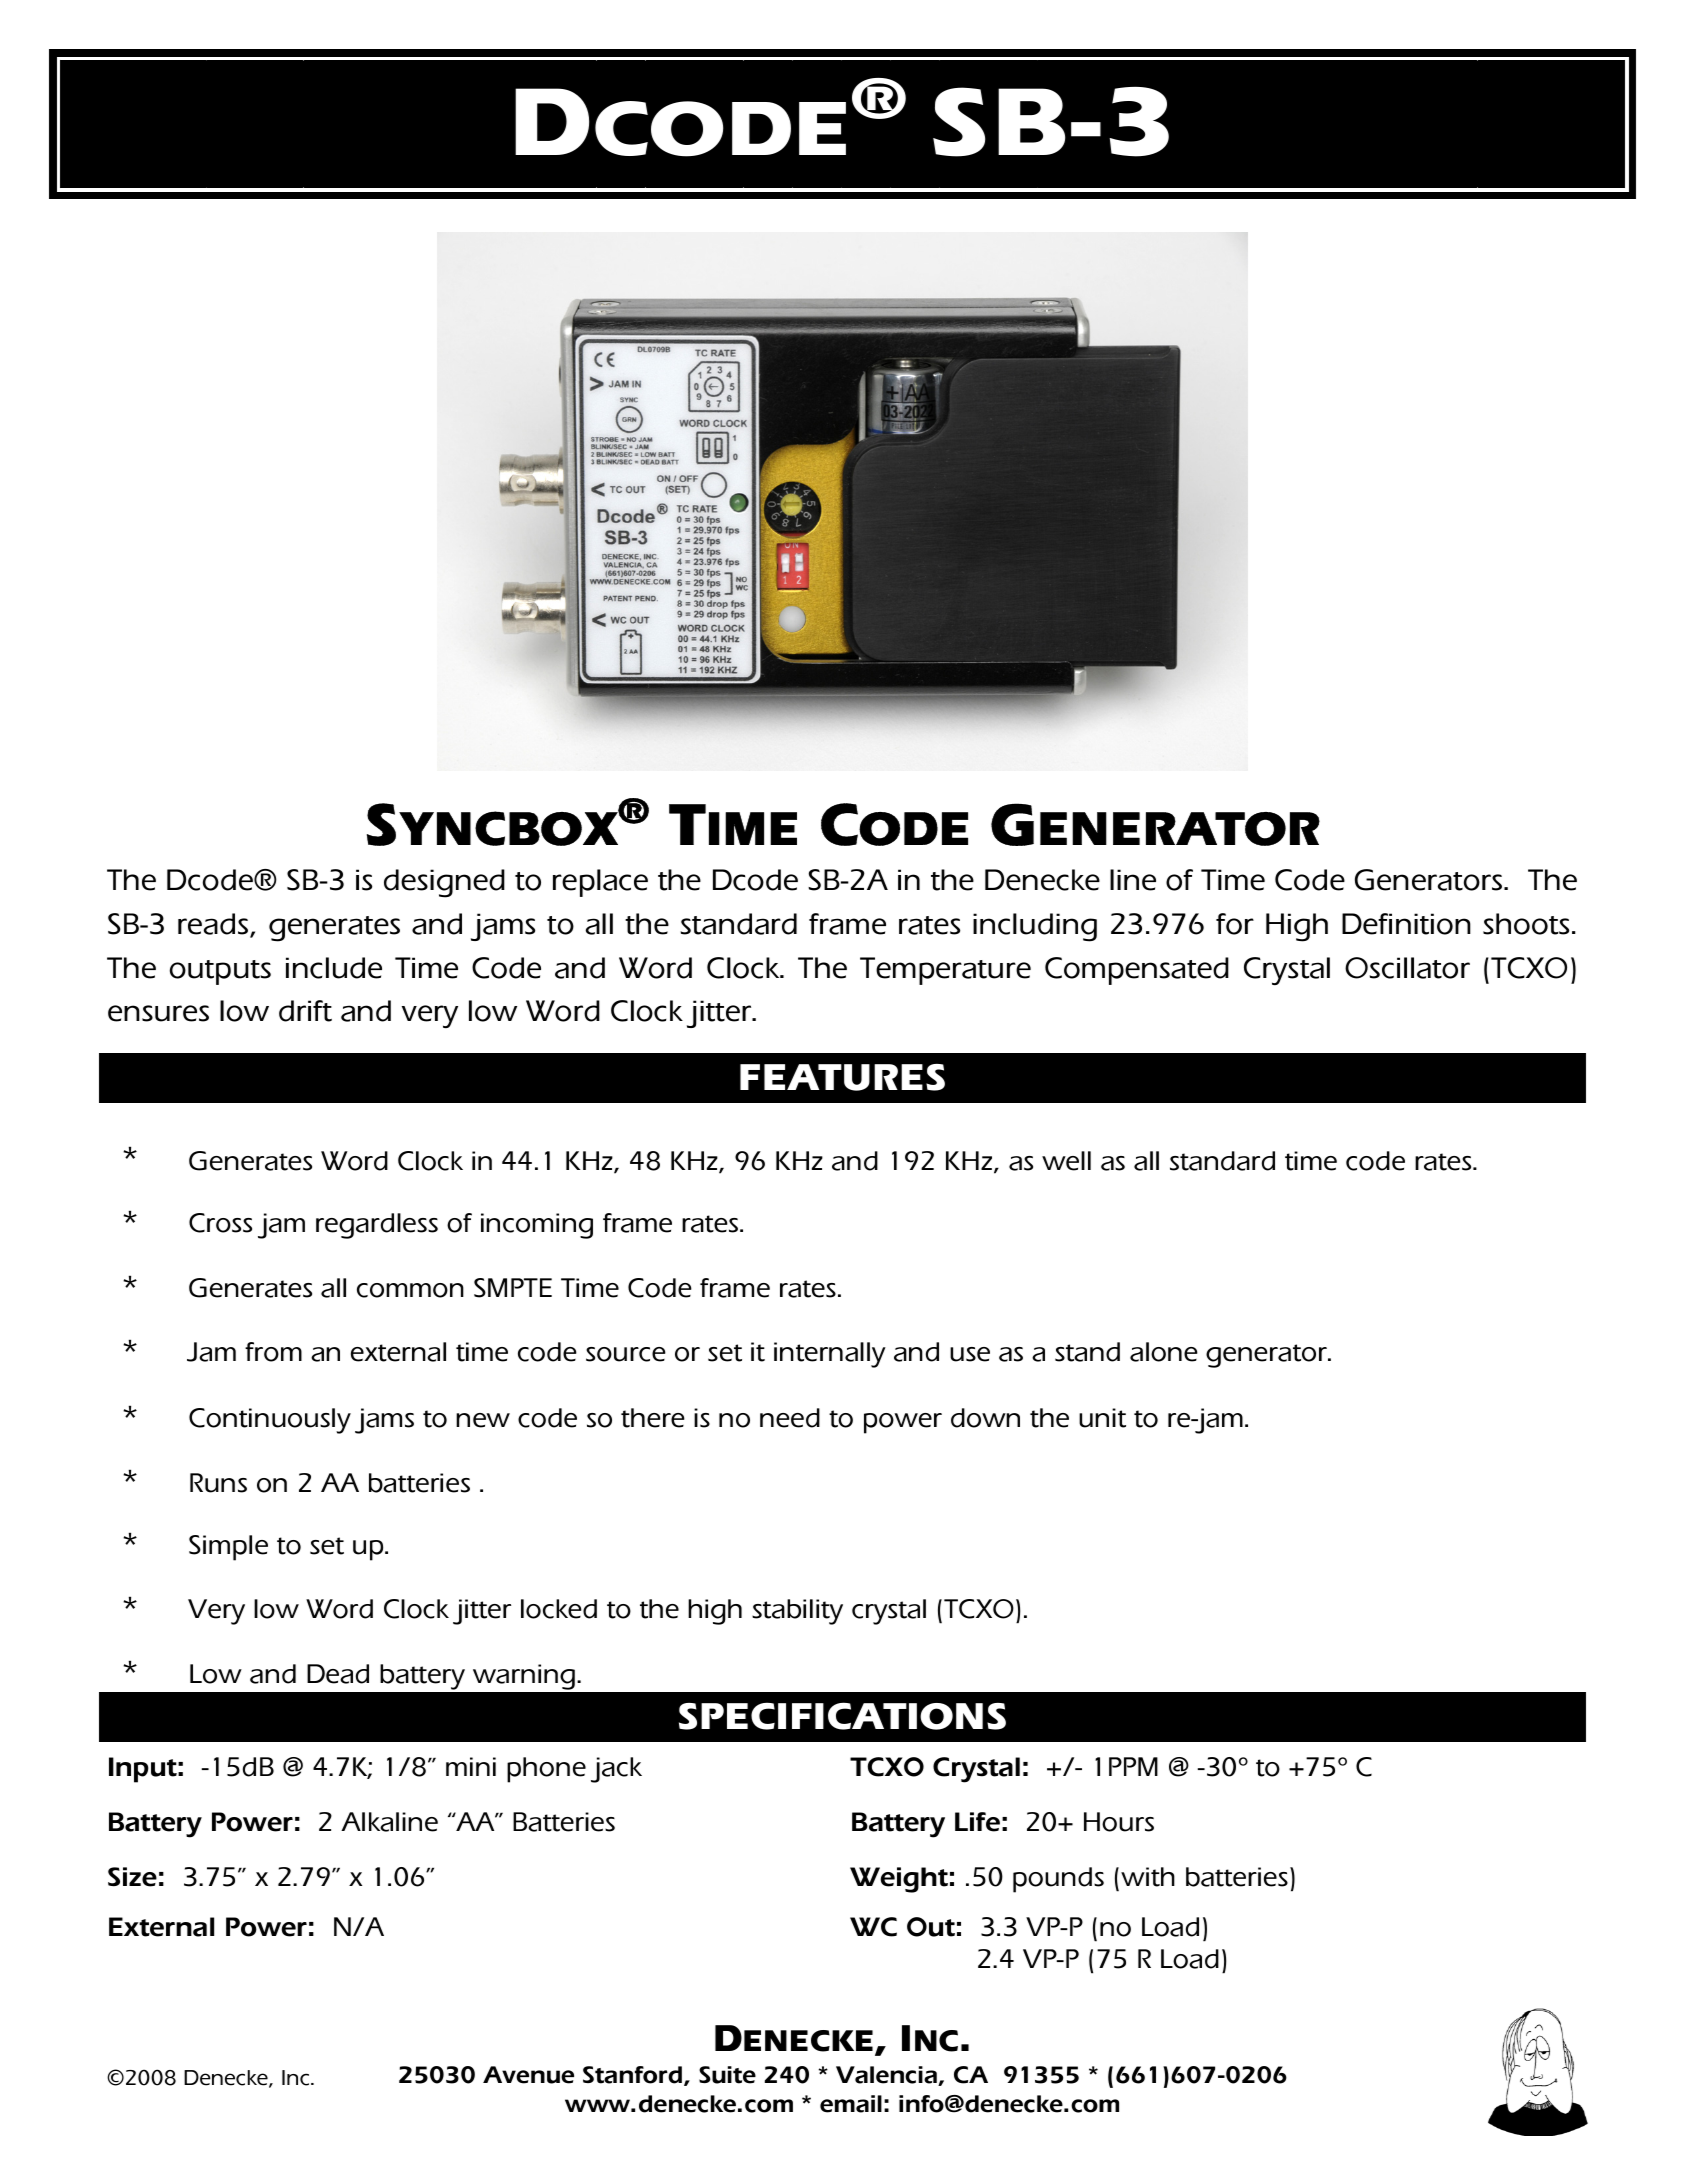 Image resolution: width=1685 pixels, height=2181 pixels. I want to click on SPECIFICATIONS, so click(842, 1716).
